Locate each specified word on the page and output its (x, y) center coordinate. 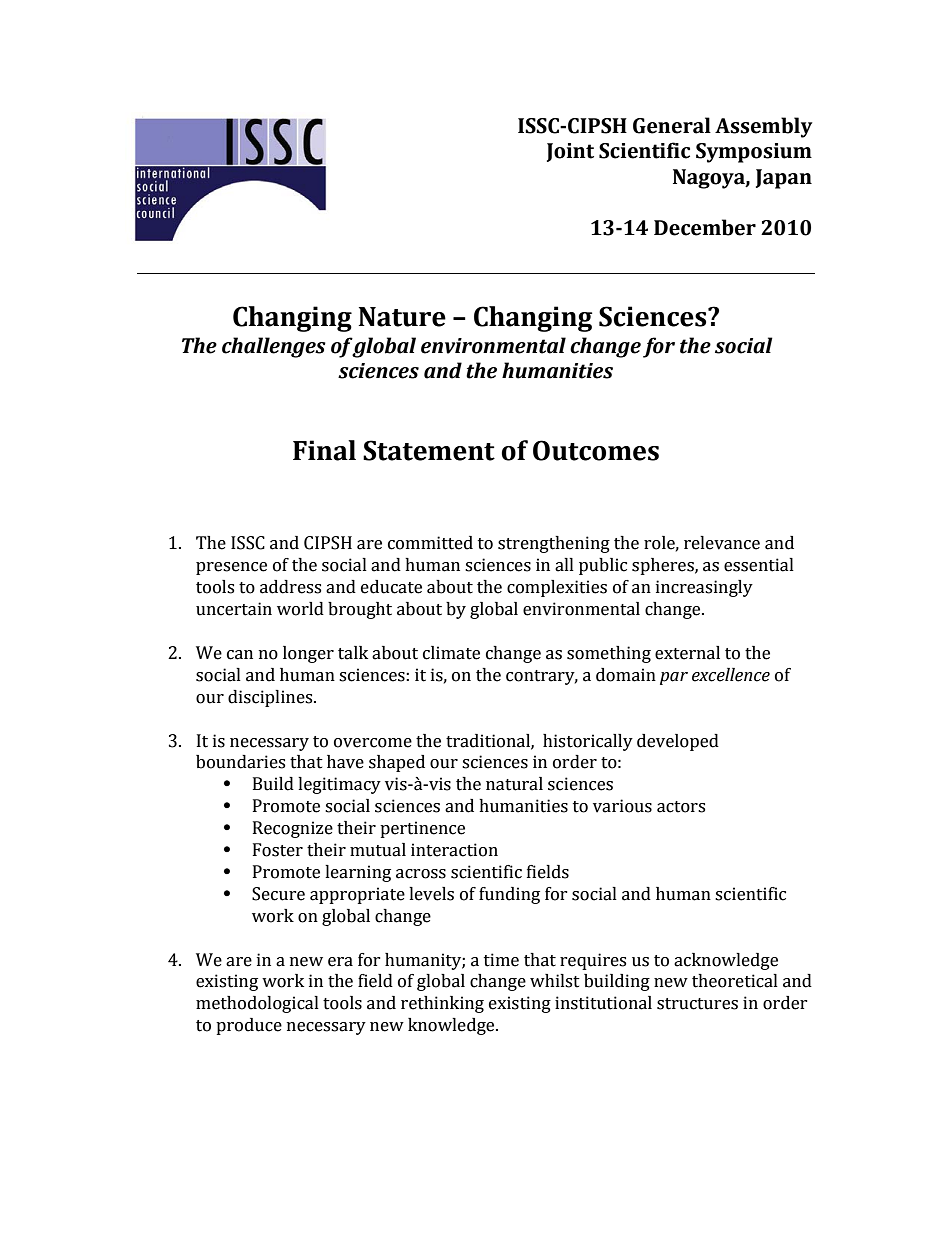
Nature (402, 317)
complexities (557, 588)
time (501, 960)
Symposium (754, 153)
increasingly (704, 588)
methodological (257, 1004)
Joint (570, 152)
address (290, 587)
